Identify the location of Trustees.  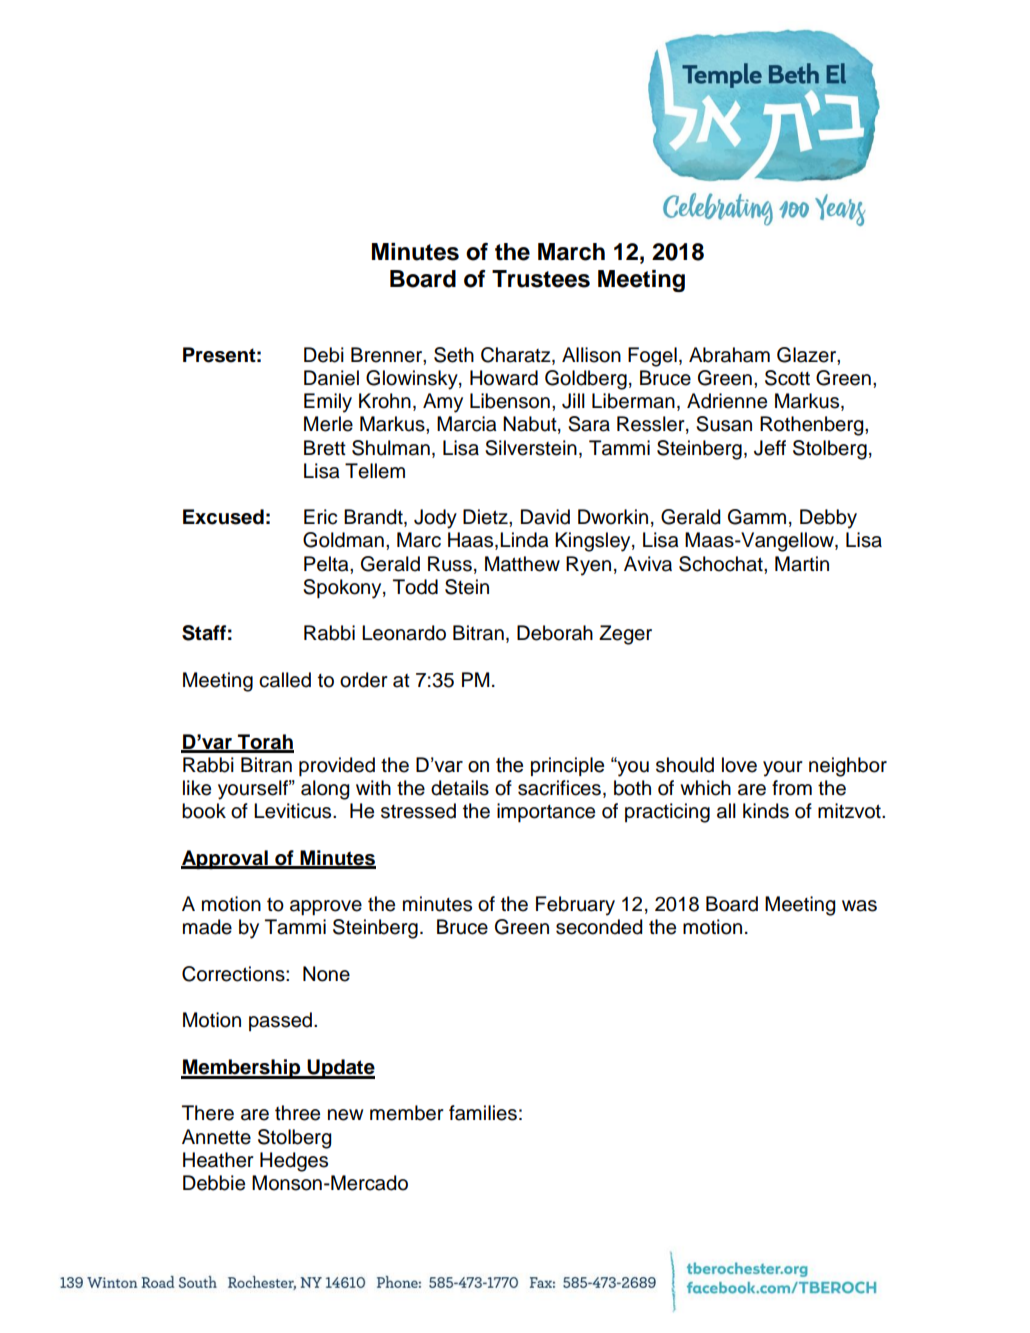
(541, 279).
